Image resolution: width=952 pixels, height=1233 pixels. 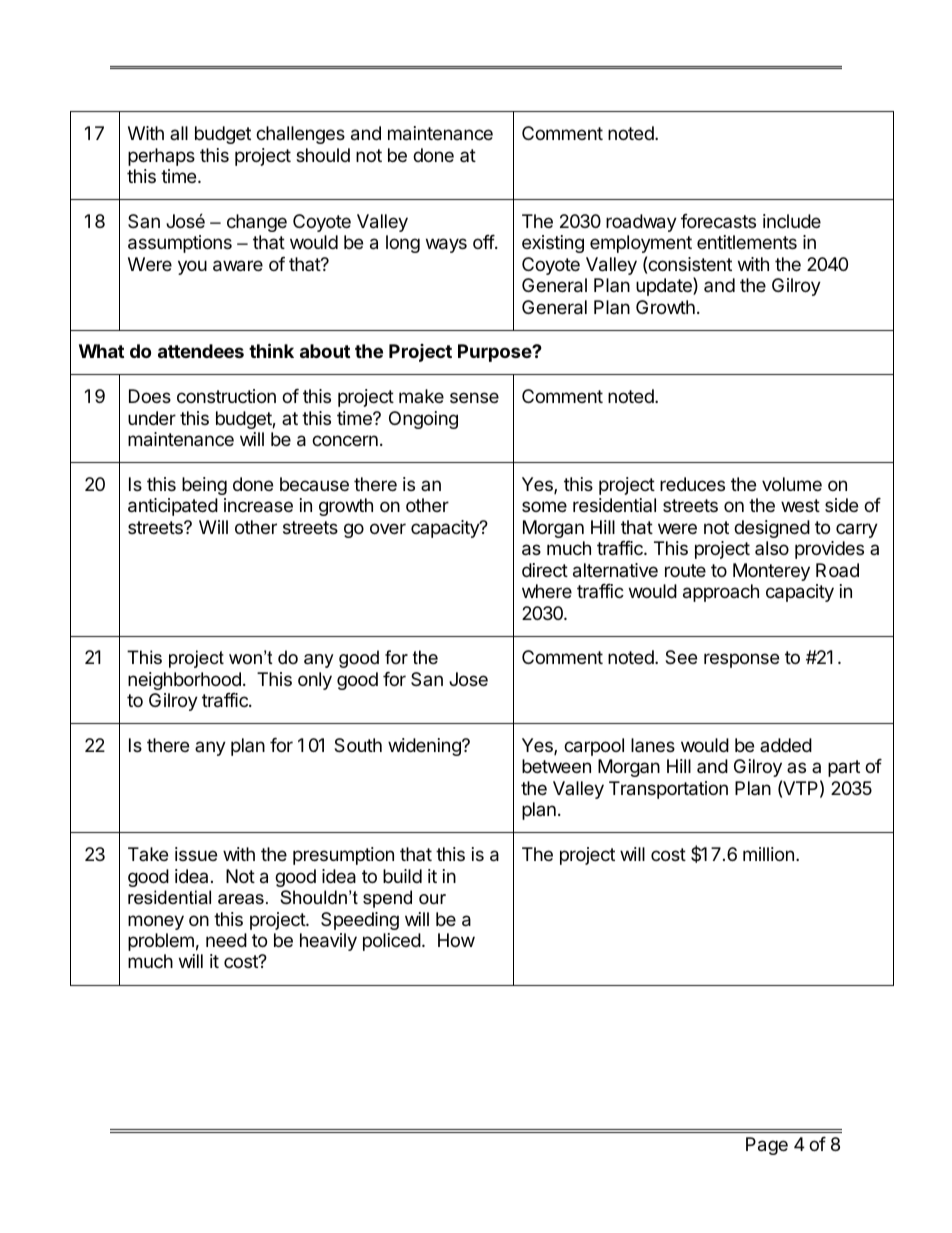 What do you see at coordinates (665, 286) in the page?
I see `update` at bounding box center [665, 286].
